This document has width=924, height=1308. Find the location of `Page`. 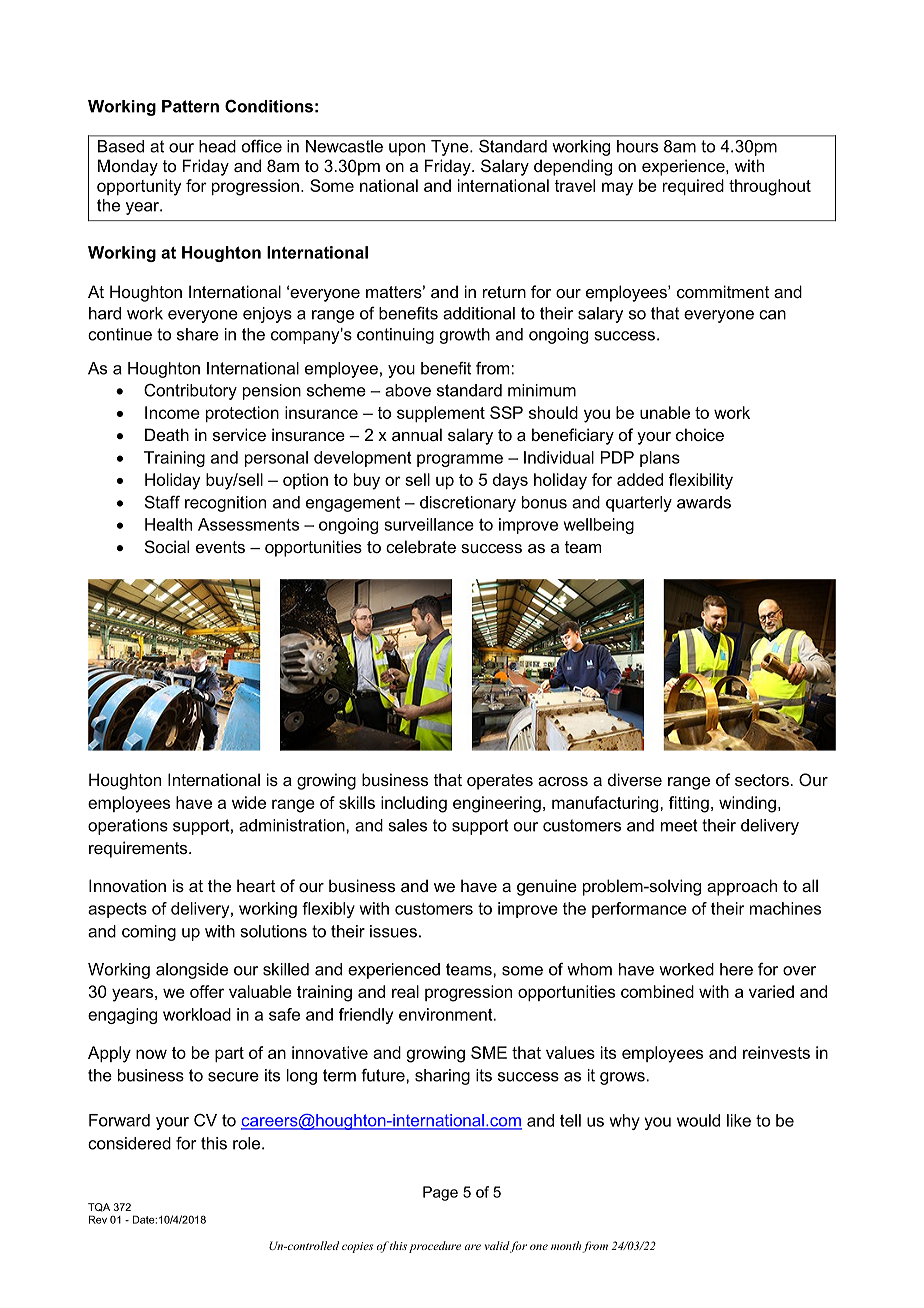

Page is located at coordinates (440, 1193).
